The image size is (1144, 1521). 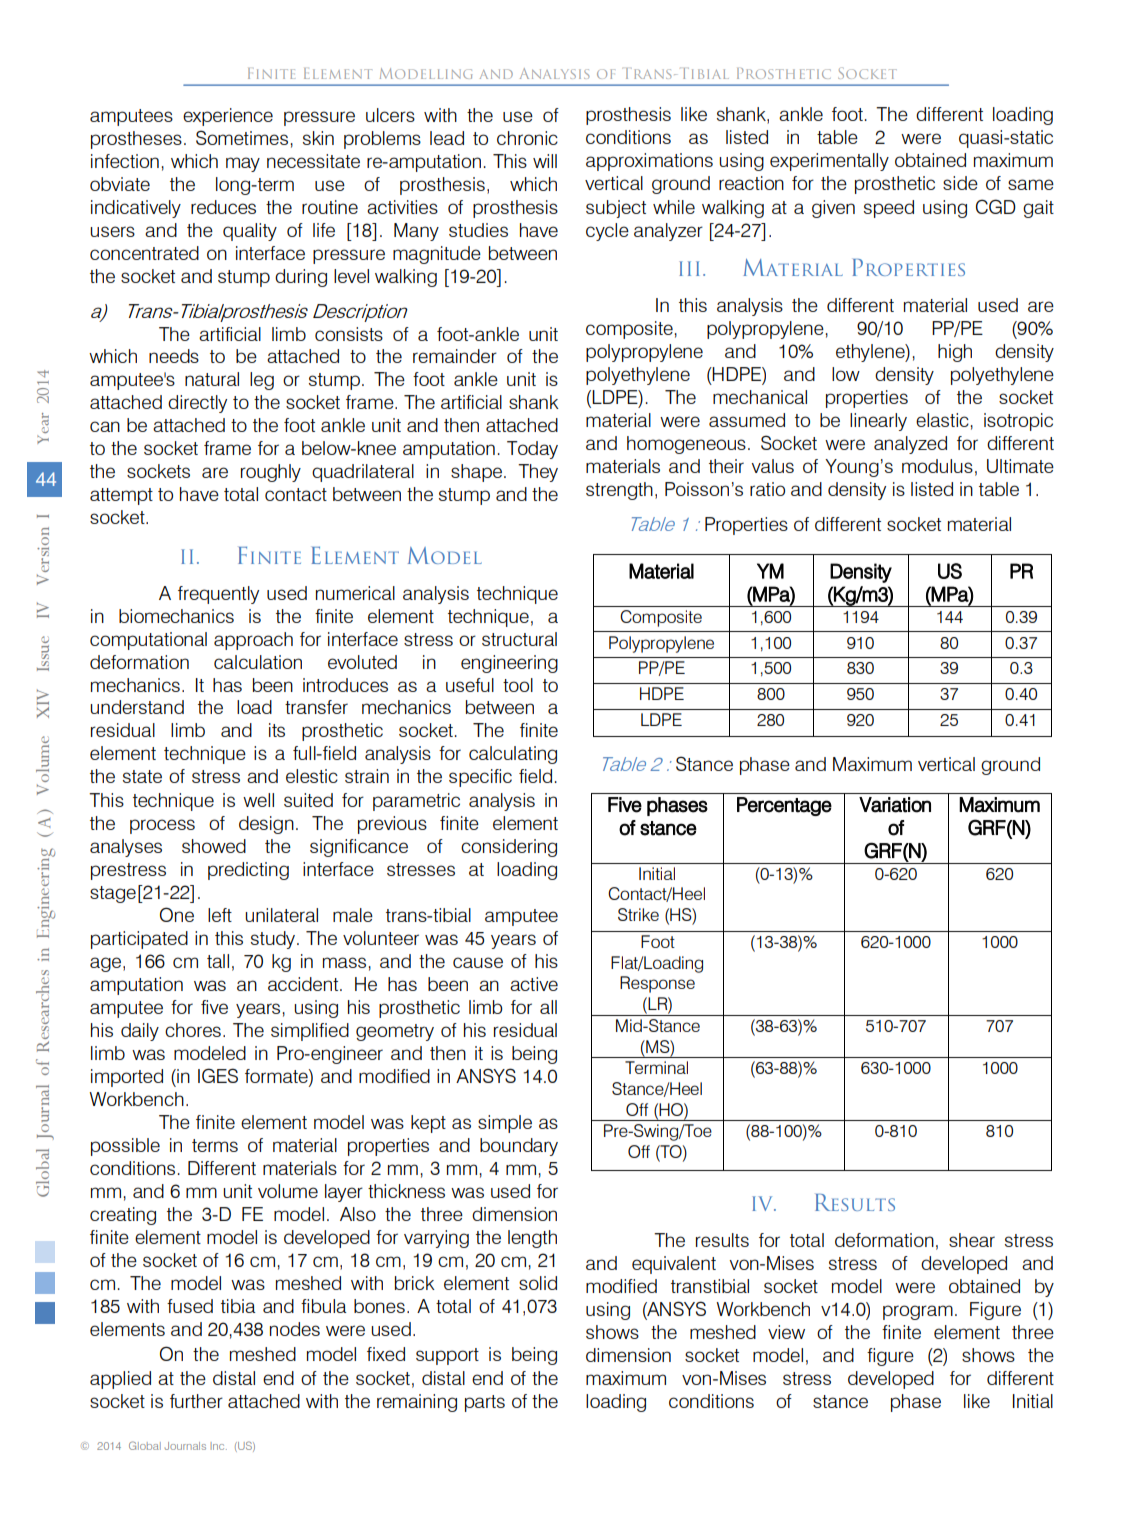 I want to click on may, so click(x=243, y=164).
